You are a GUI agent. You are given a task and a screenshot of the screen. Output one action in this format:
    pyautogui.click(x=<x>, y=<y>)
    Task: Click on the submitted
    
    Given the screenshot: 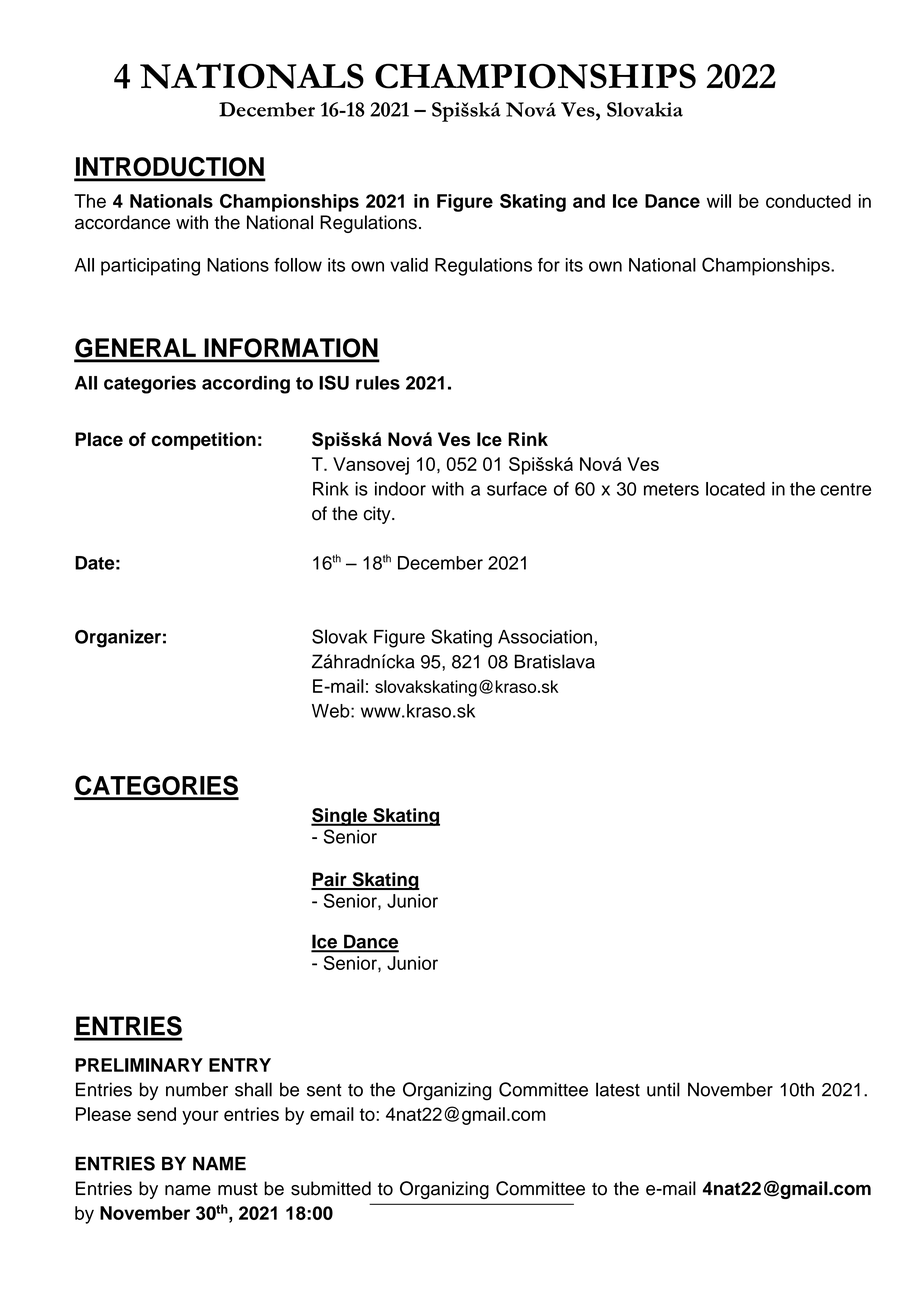 What is the action you would take?
    pyautogui.click(x=331, y=1188)
